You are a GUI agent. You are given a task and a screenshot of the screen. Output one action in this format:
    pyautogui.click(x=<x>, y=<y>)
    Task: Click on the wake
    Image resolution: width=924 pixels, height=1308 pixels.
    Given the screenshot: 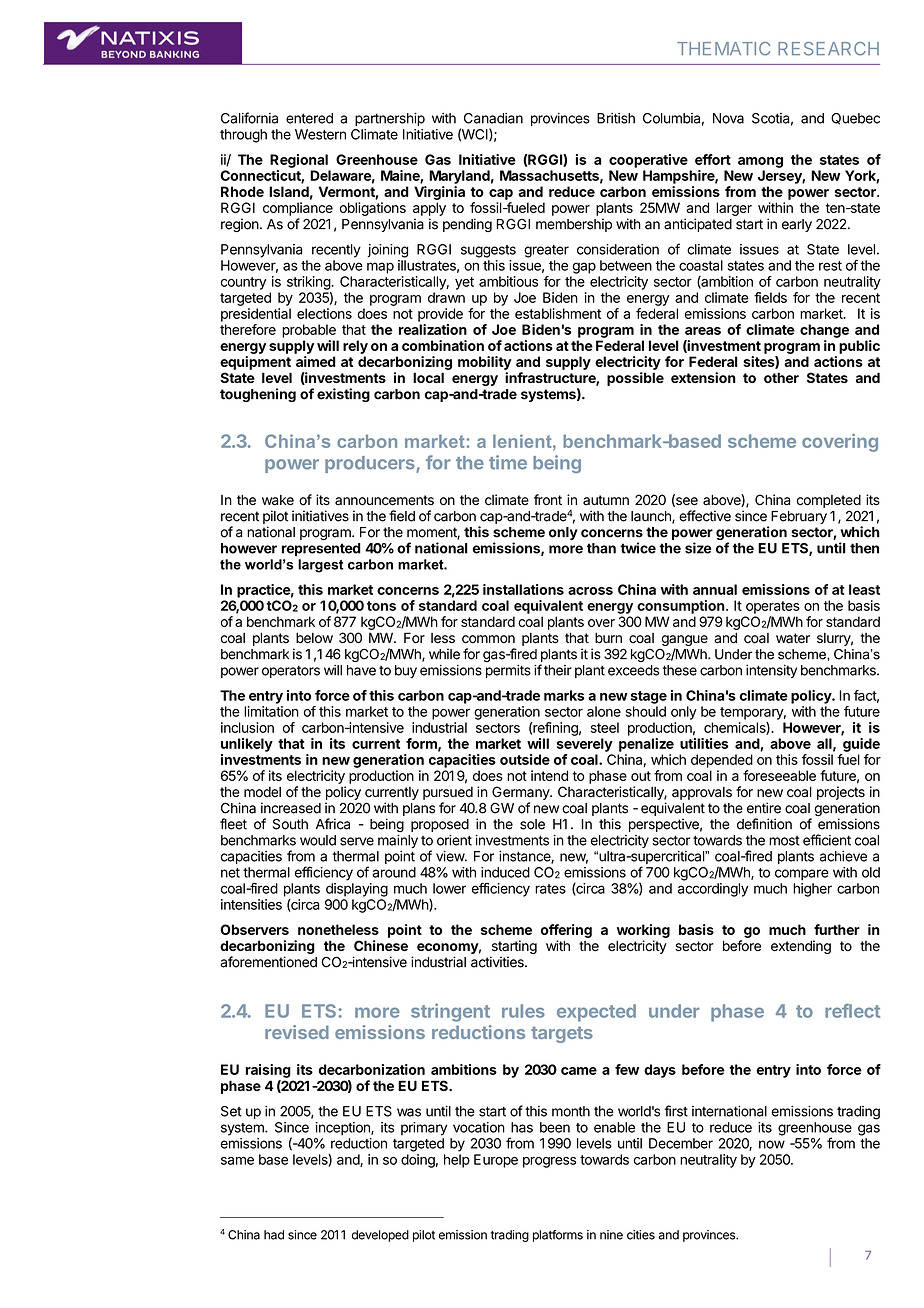 What is the action you would take?
    pyautogui.click(x=278, y=500)
